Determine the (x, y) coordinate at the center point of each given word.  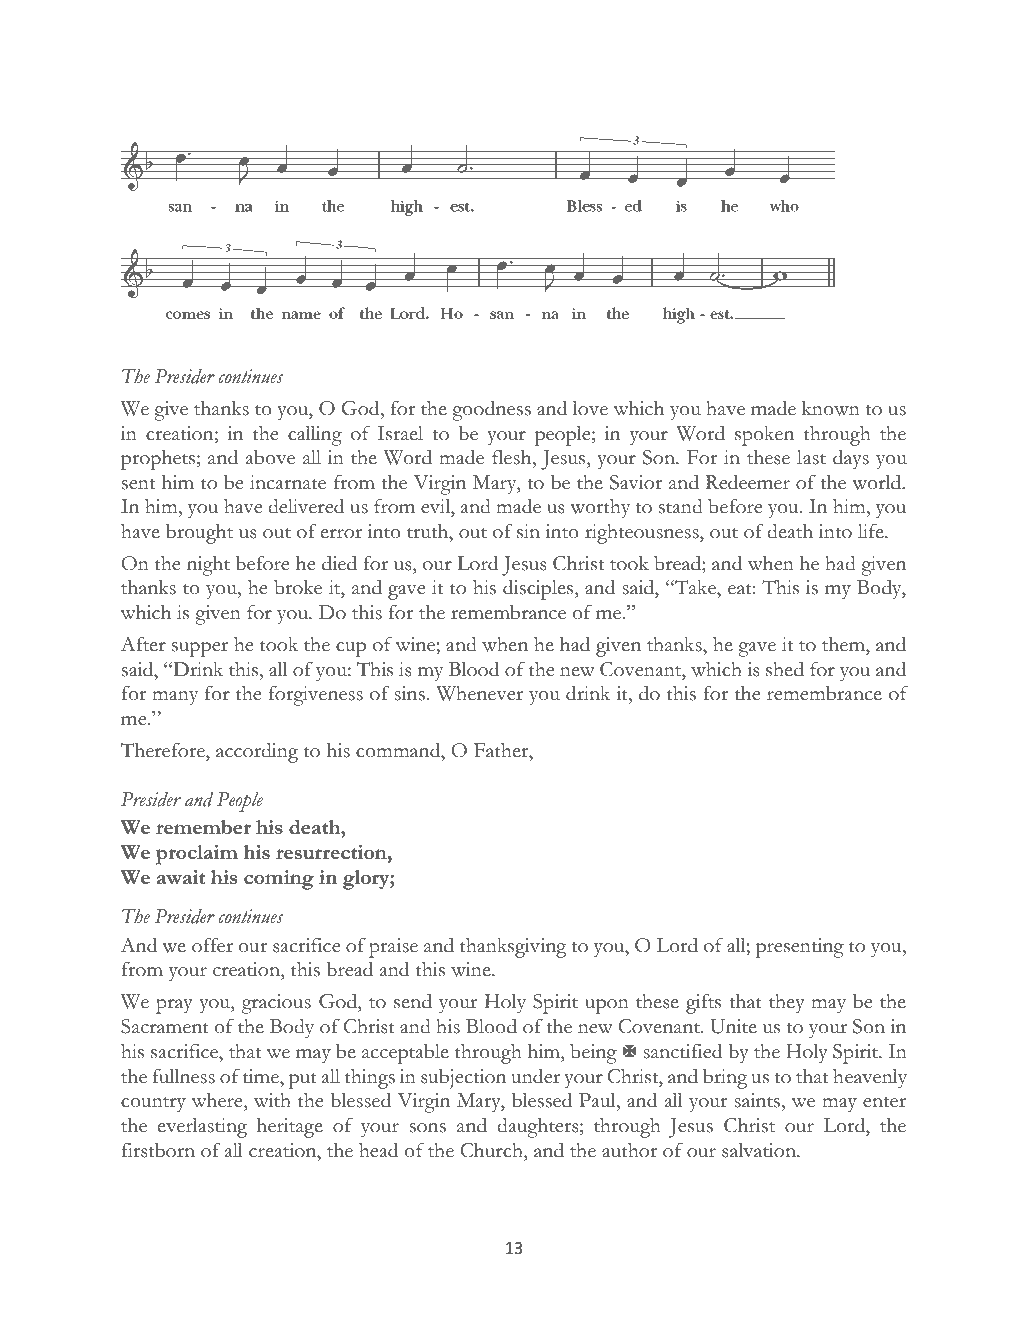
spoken (764, 436)
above (270, 457)
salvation (760, 1150)
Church (492, 1150)
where (218, 1102)
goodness (491, 410)
